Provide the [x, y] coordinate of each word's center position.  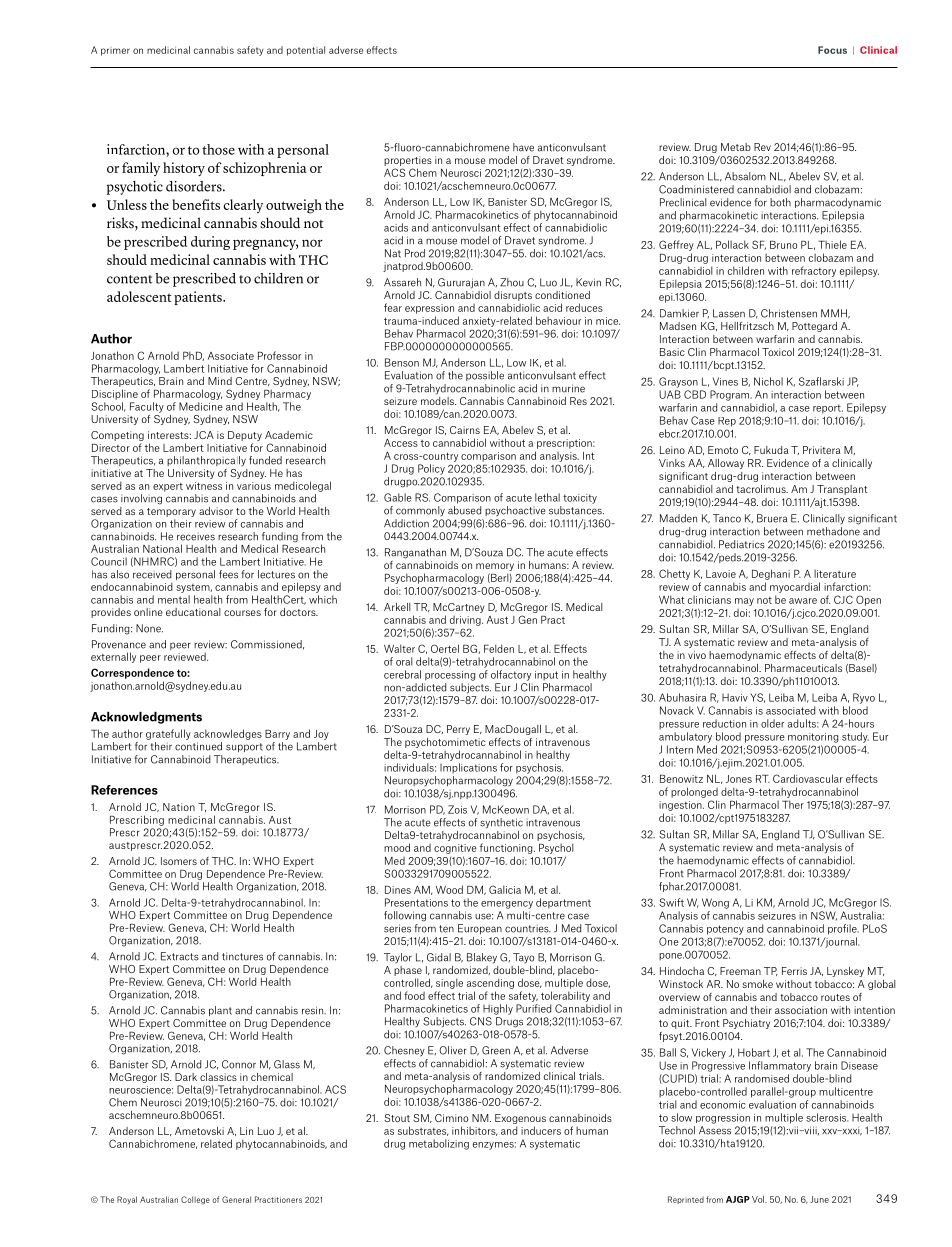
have [523, 147]
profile [843, 929]
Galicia [505, 889]
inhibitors [474, 1131]
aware [803, 601]
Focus [832, 50]
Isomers [179, 861]
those [218, 149]
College [195, 1200]
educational [193, 612]
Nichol [768, 381]
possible [485, 376]
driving [466, 621]
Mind [220, 381]
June [819, 1199]
